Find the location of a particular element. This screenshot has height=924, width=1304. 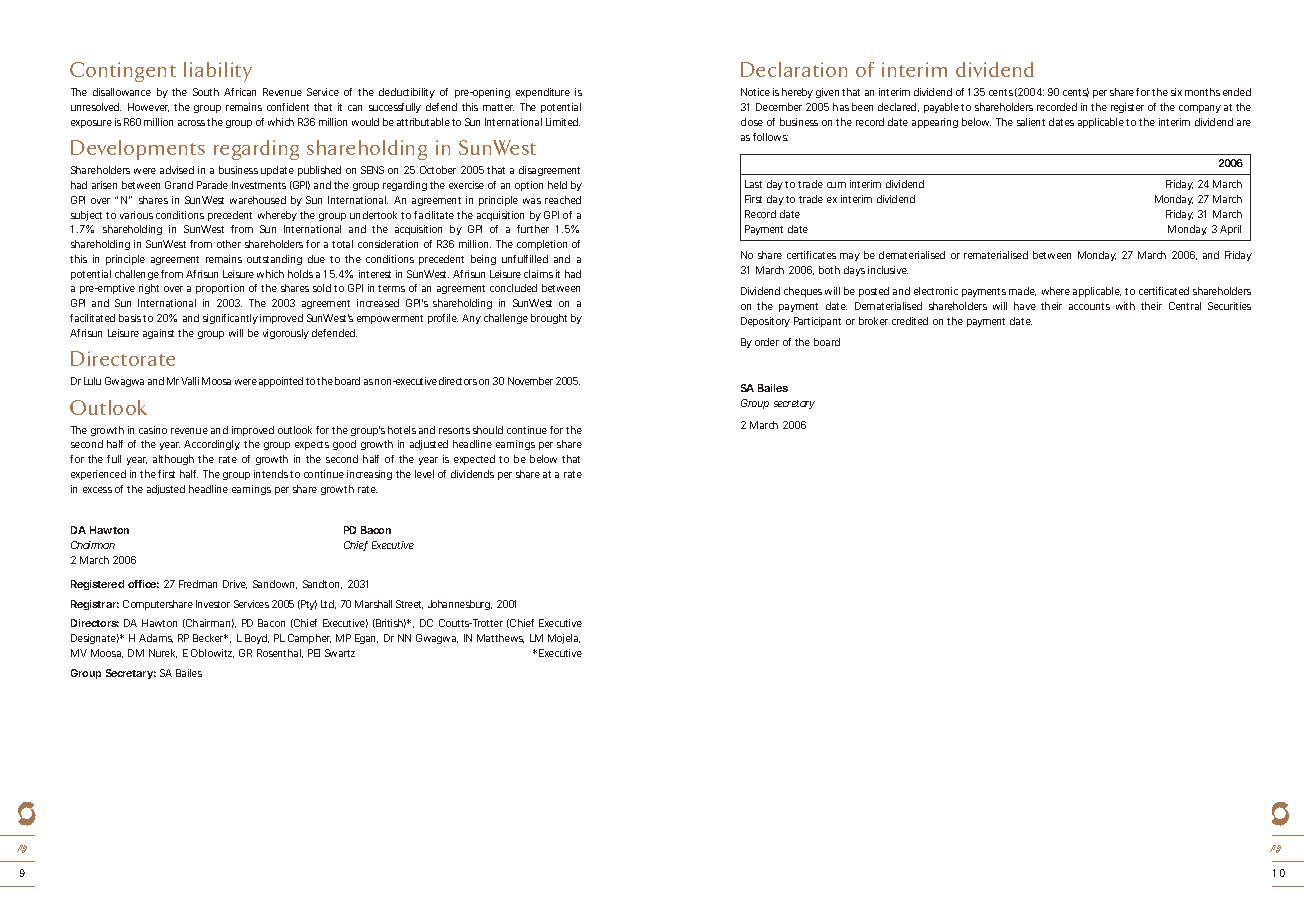

appointed is located at coordinates (281, 382).
